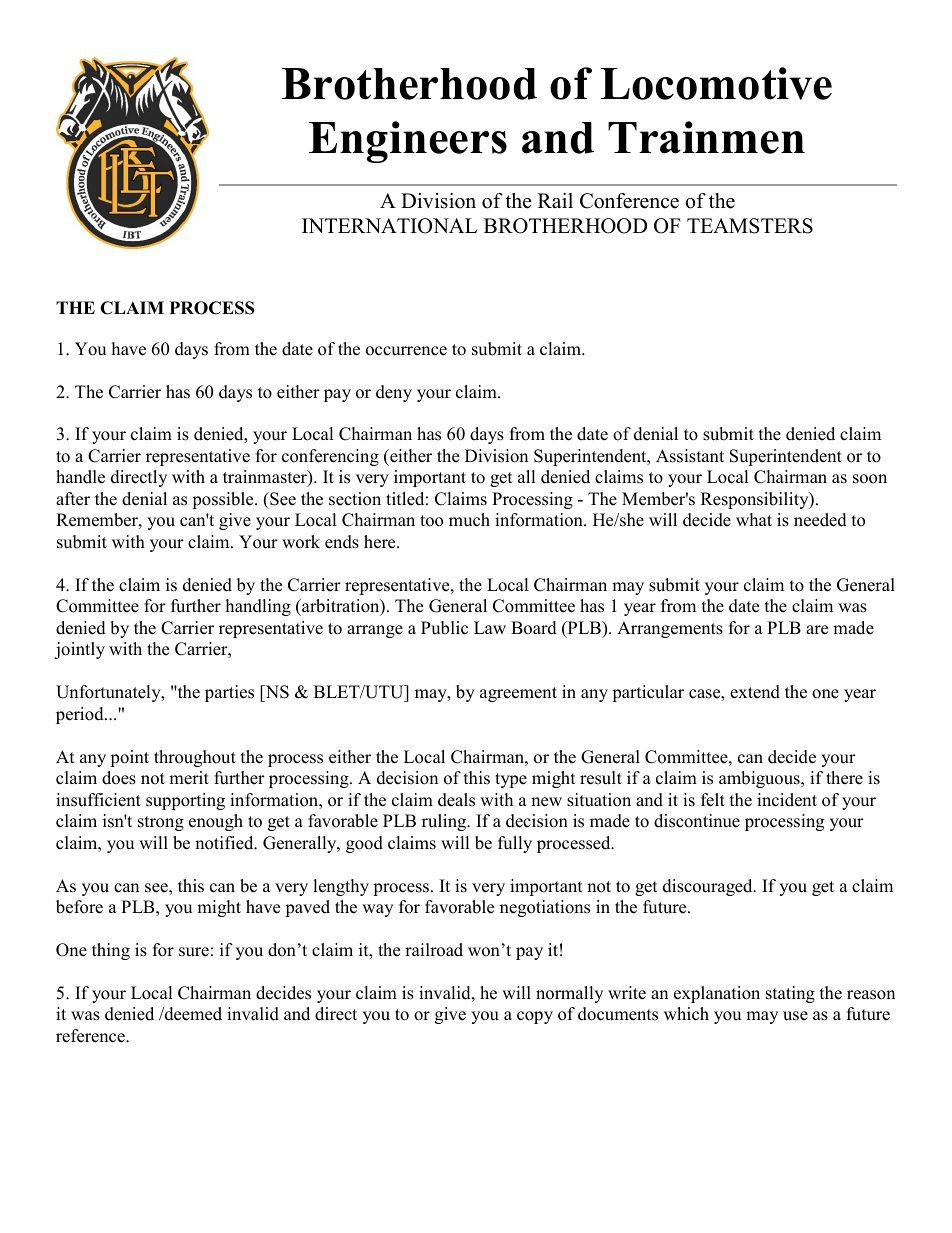  Describe the element at coordinates (750, 226) in the page. I see `TEAMSTERS` at that location.
